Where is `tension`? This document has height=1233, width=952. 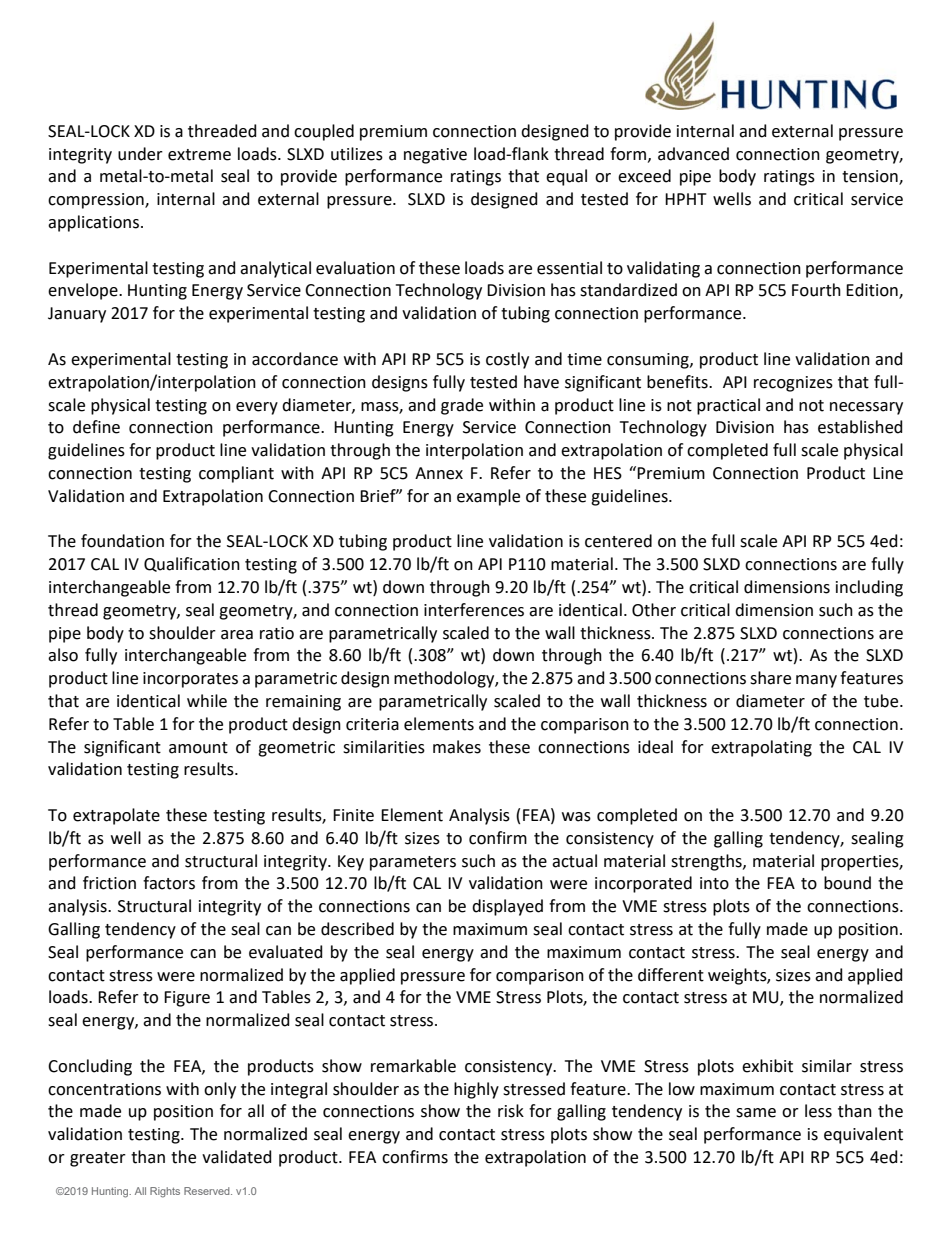
tension is located at coordinates (871, 177).
